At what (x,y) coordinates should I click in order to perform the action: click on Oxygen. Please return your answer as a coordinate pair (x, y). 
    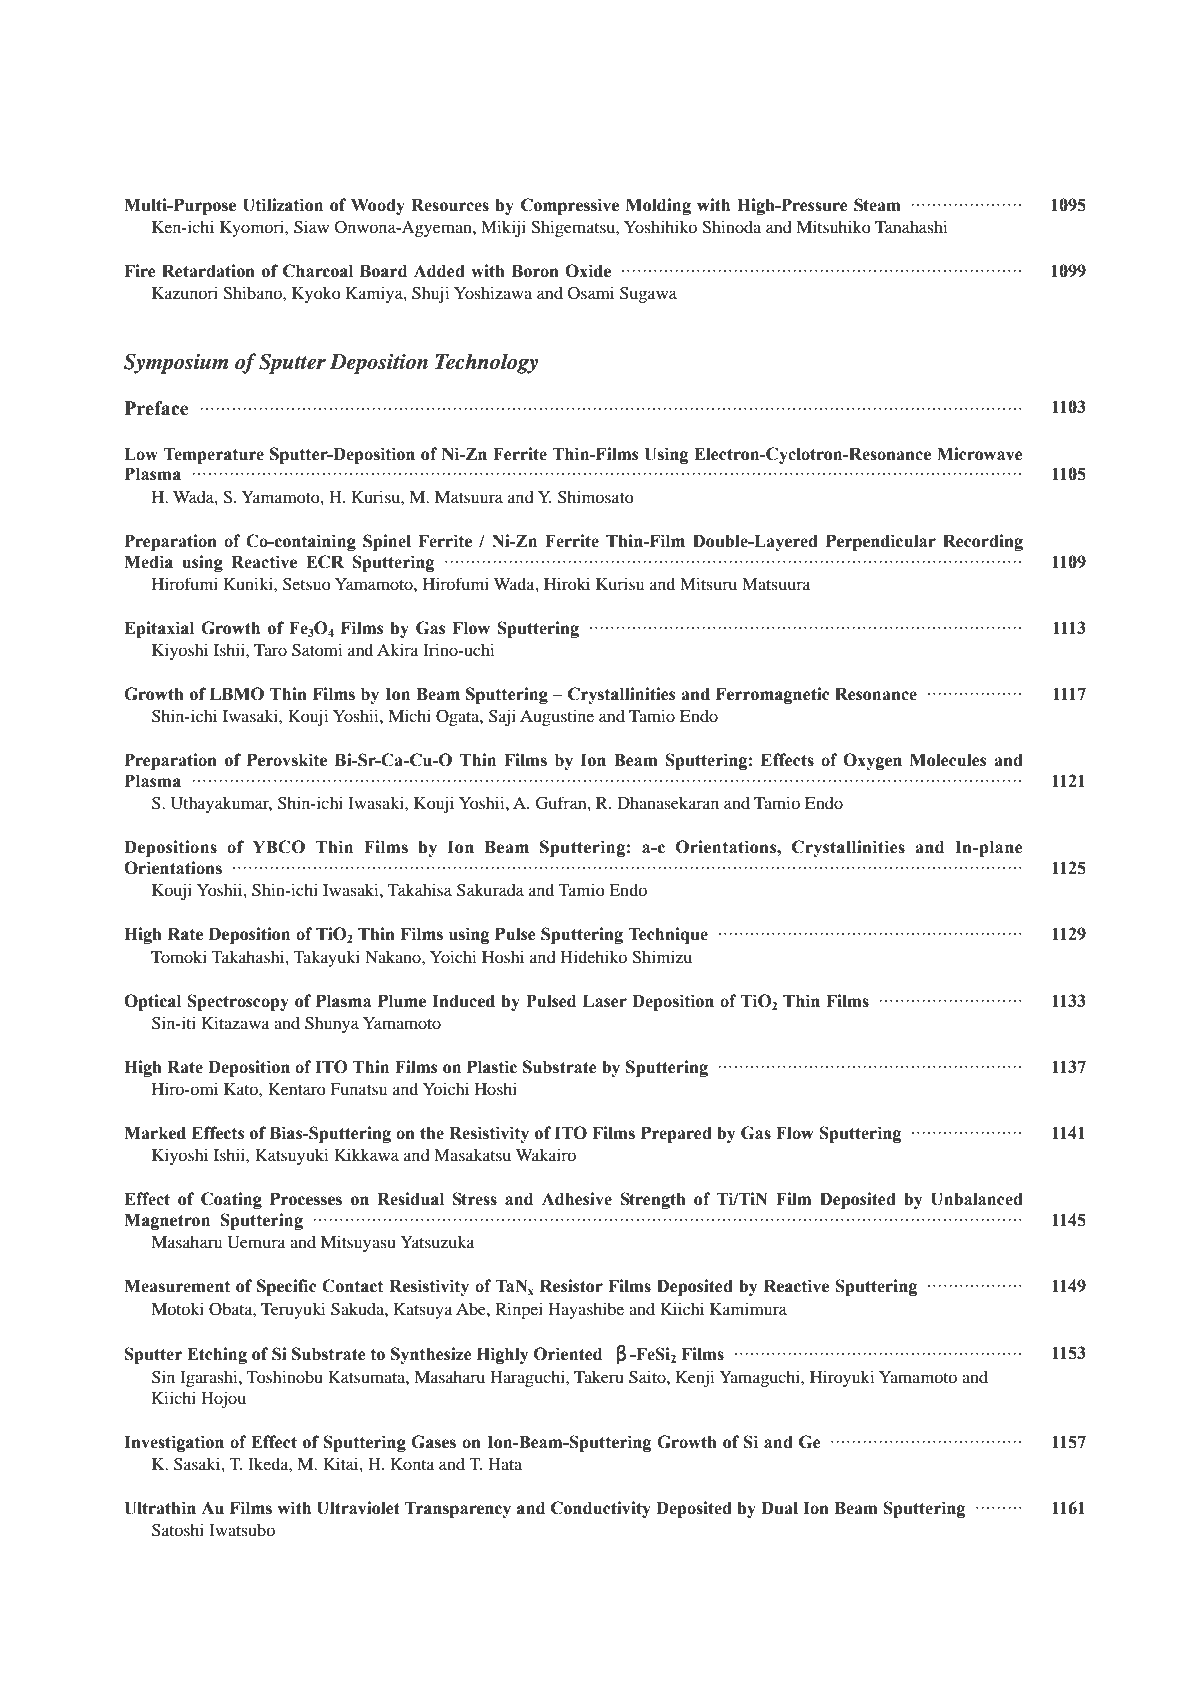
    Looking at the image, I should click on (872, 761).
